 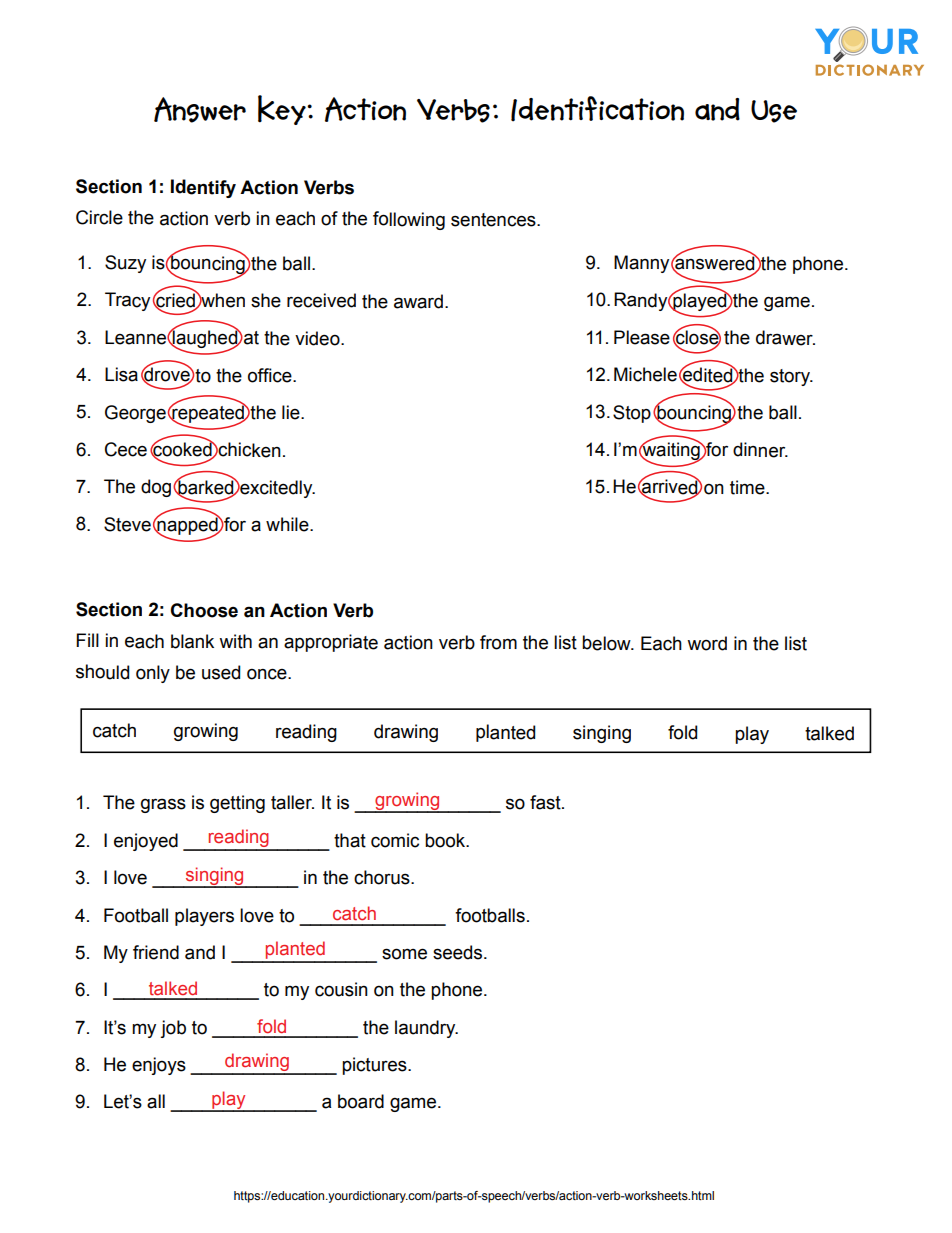 I want to click on enjoyed, so click(x=146, y=842).
